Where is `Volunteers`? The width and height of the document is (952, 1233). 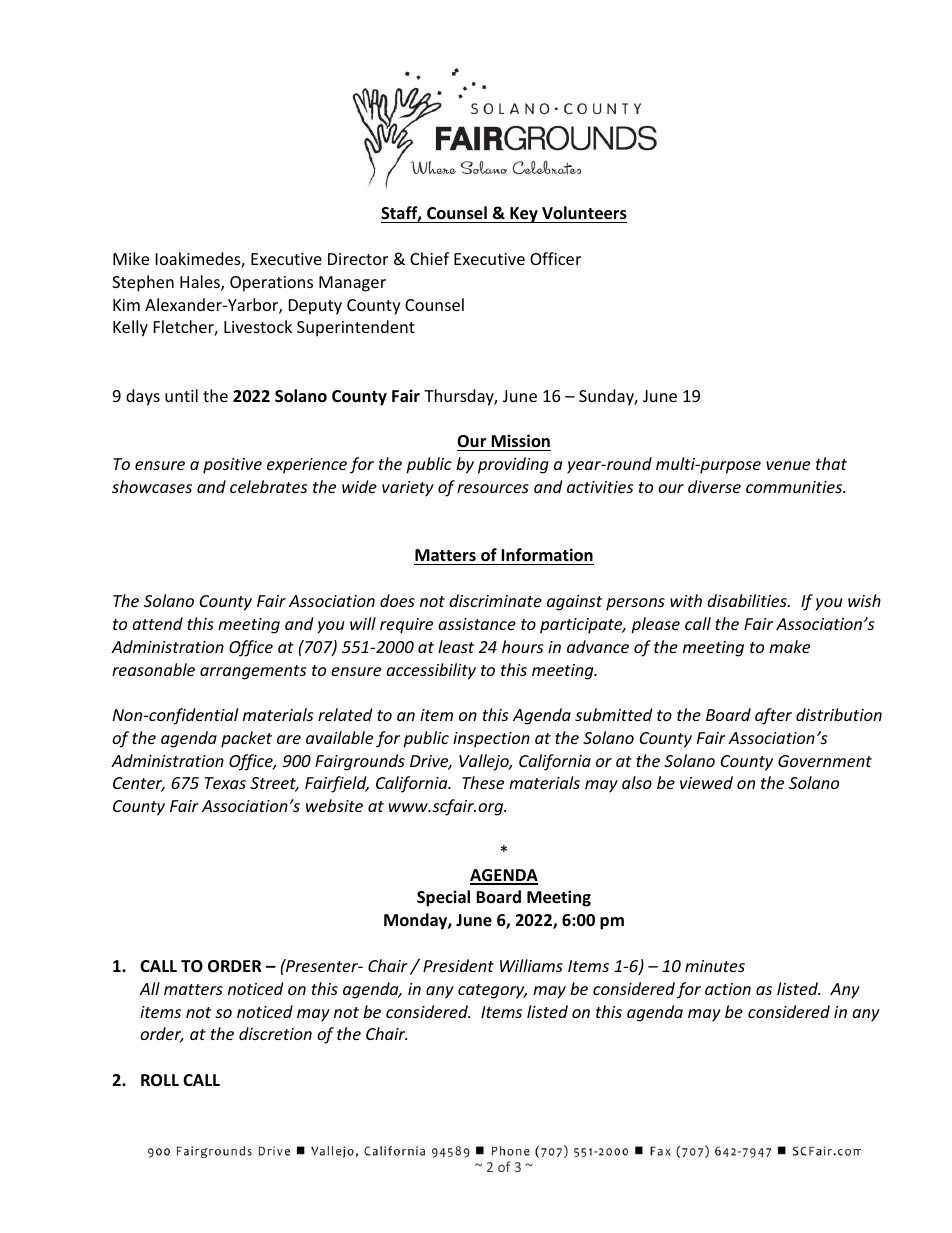
Volunteers is located at coordinates (584, 213).
